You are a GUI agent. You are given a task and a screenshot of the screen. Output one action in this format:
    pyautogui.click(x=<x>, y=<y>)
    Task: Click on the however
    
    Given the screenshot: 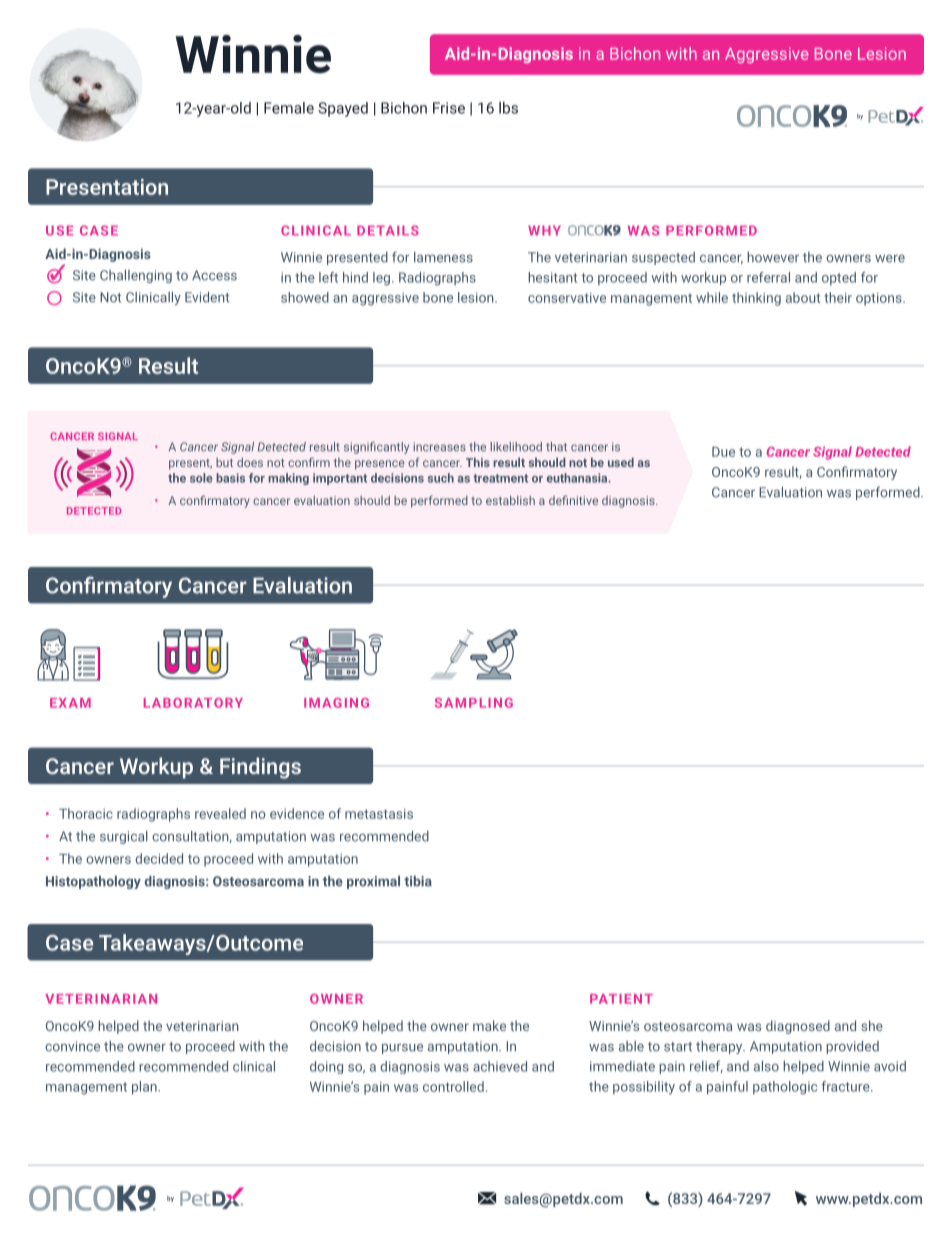 What is the action you would take?
    pyautogui.click(x=773, y=257)
